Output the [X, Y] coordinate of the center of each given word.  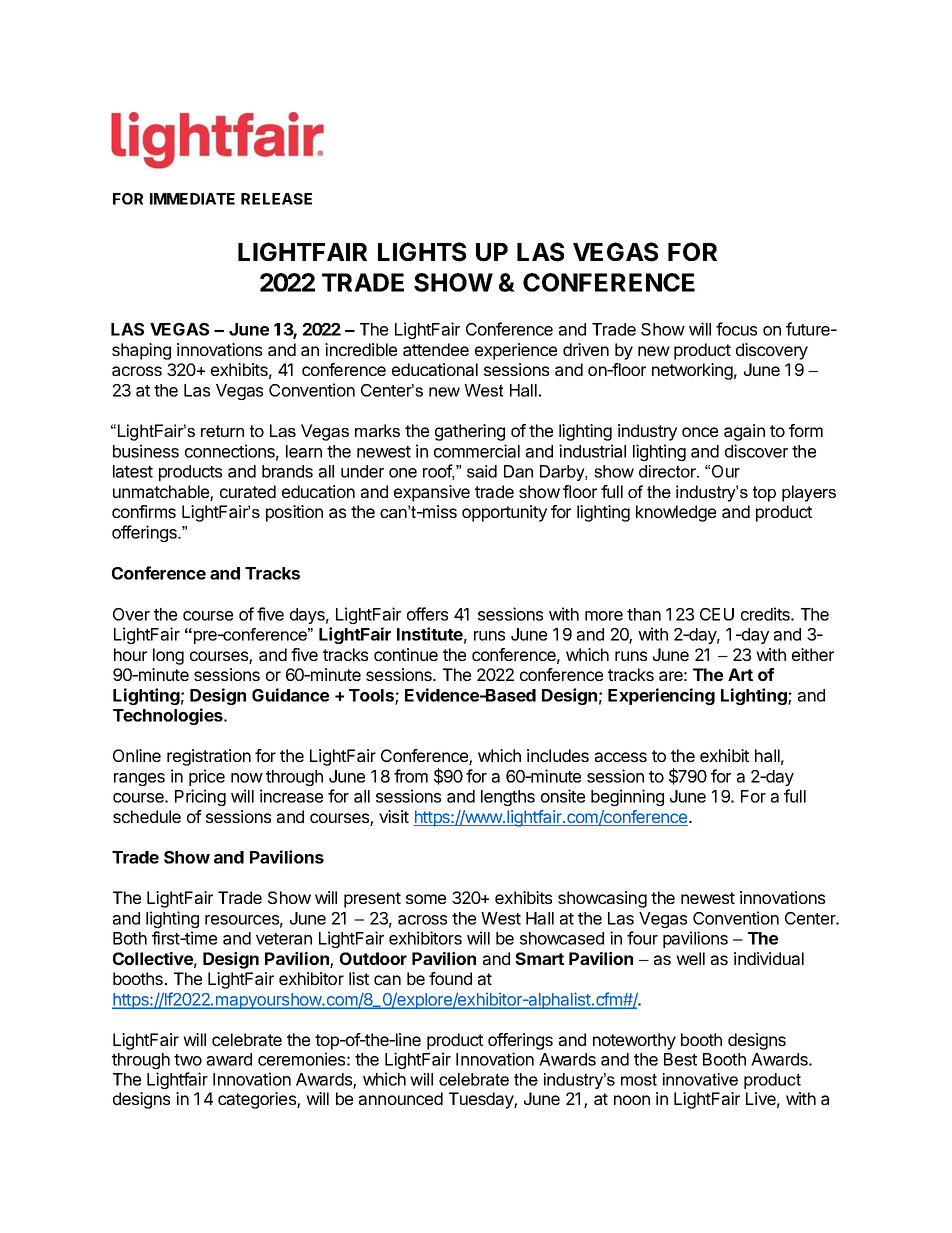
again [744, 432]
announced [401, 1098]
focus [736, 329]
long [168, 656]
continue [406, 654]
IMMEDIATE [192, 199]
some [426, 899]
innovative [700, 1079]
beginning [627, 797]
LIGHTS [422, 252]
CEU [717, 614]
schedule [147, 816]
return [222, 431]
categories [258, 1100]
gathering [470, 432]
